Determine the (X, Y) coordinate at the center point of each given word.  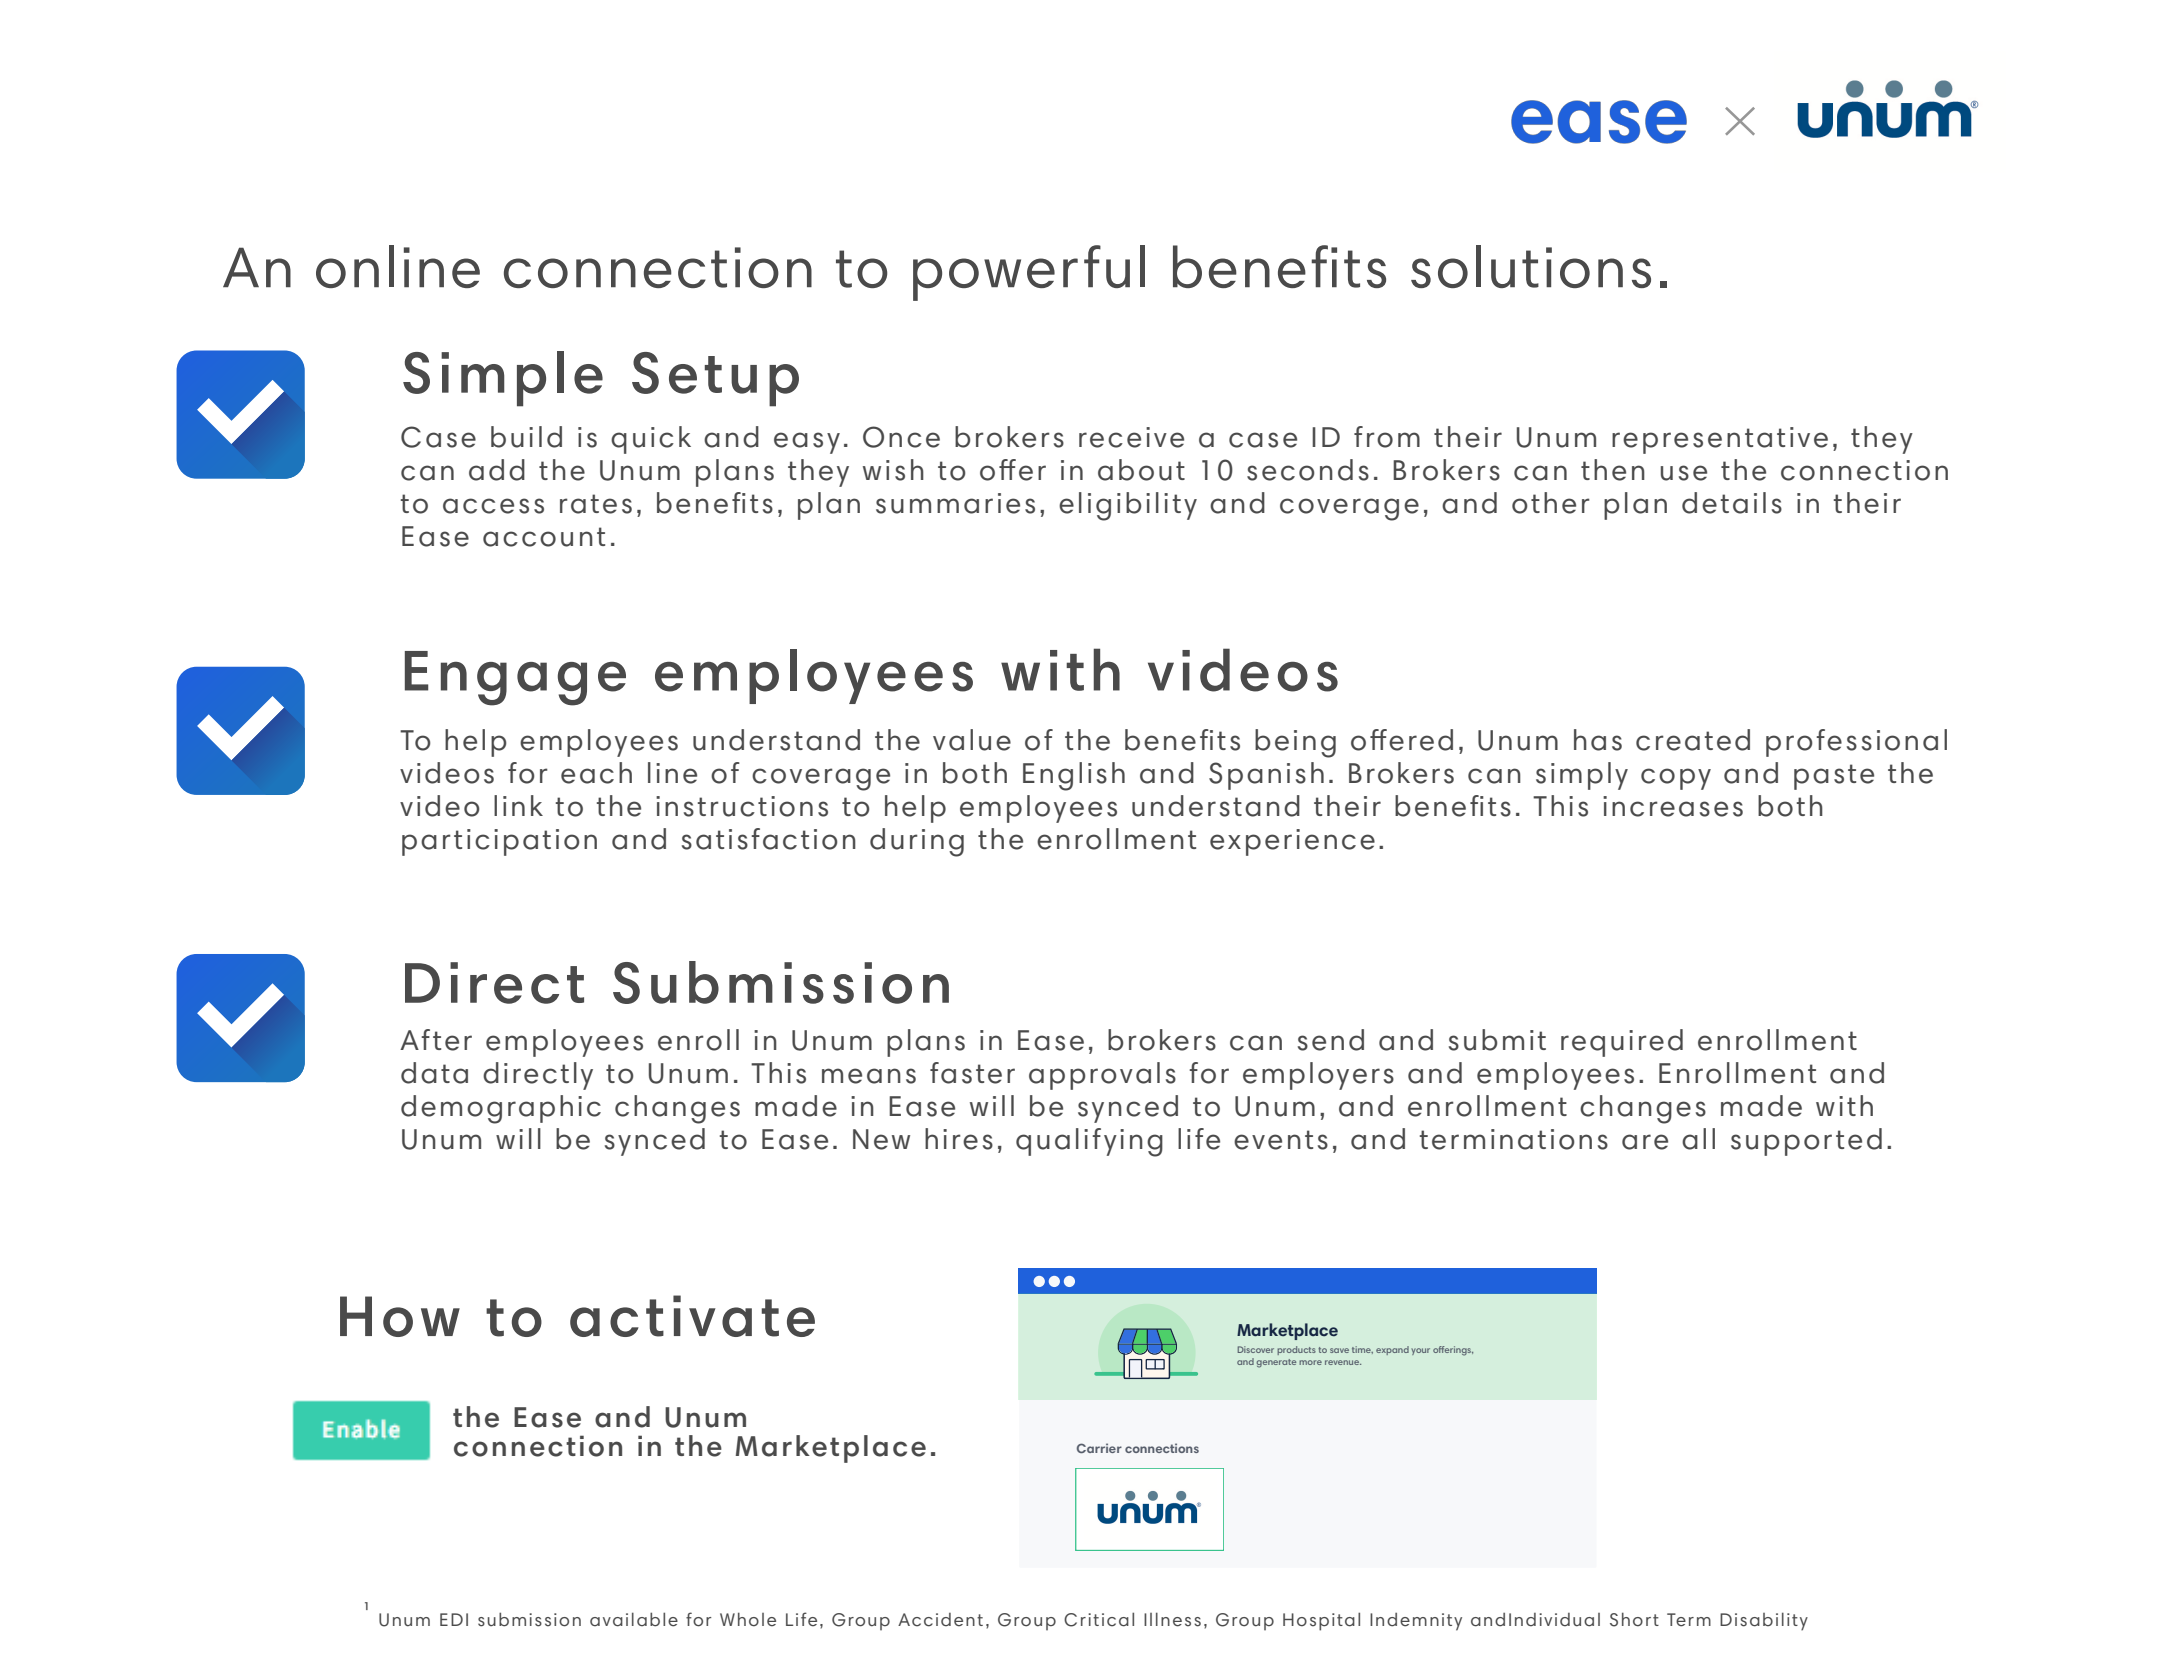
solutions (1531, 266)
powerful (1029, 273)
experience (1292, 842)
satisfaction (769, 839)
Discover (1256, 1349)
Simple (503, 379)
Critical (1099, 1619)
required (1622, 1043)
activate (692, 1316)
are (1645, 1142)
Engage (515, 678)
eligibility (1128, 506)
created (1693, 740)
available (634, 1619)
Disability (1764, 1621)
